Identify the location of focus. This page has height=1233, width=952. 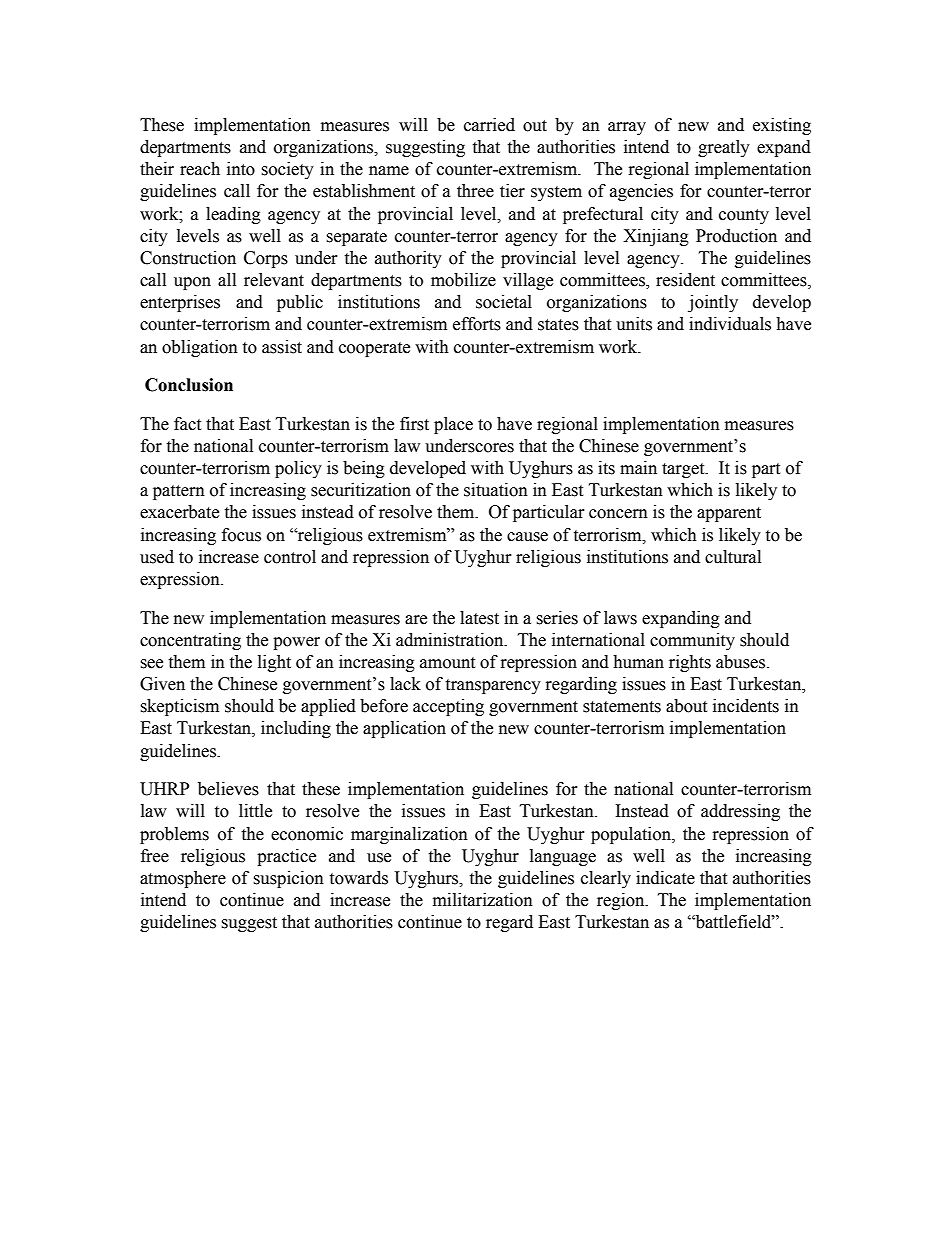
(241, 535).
